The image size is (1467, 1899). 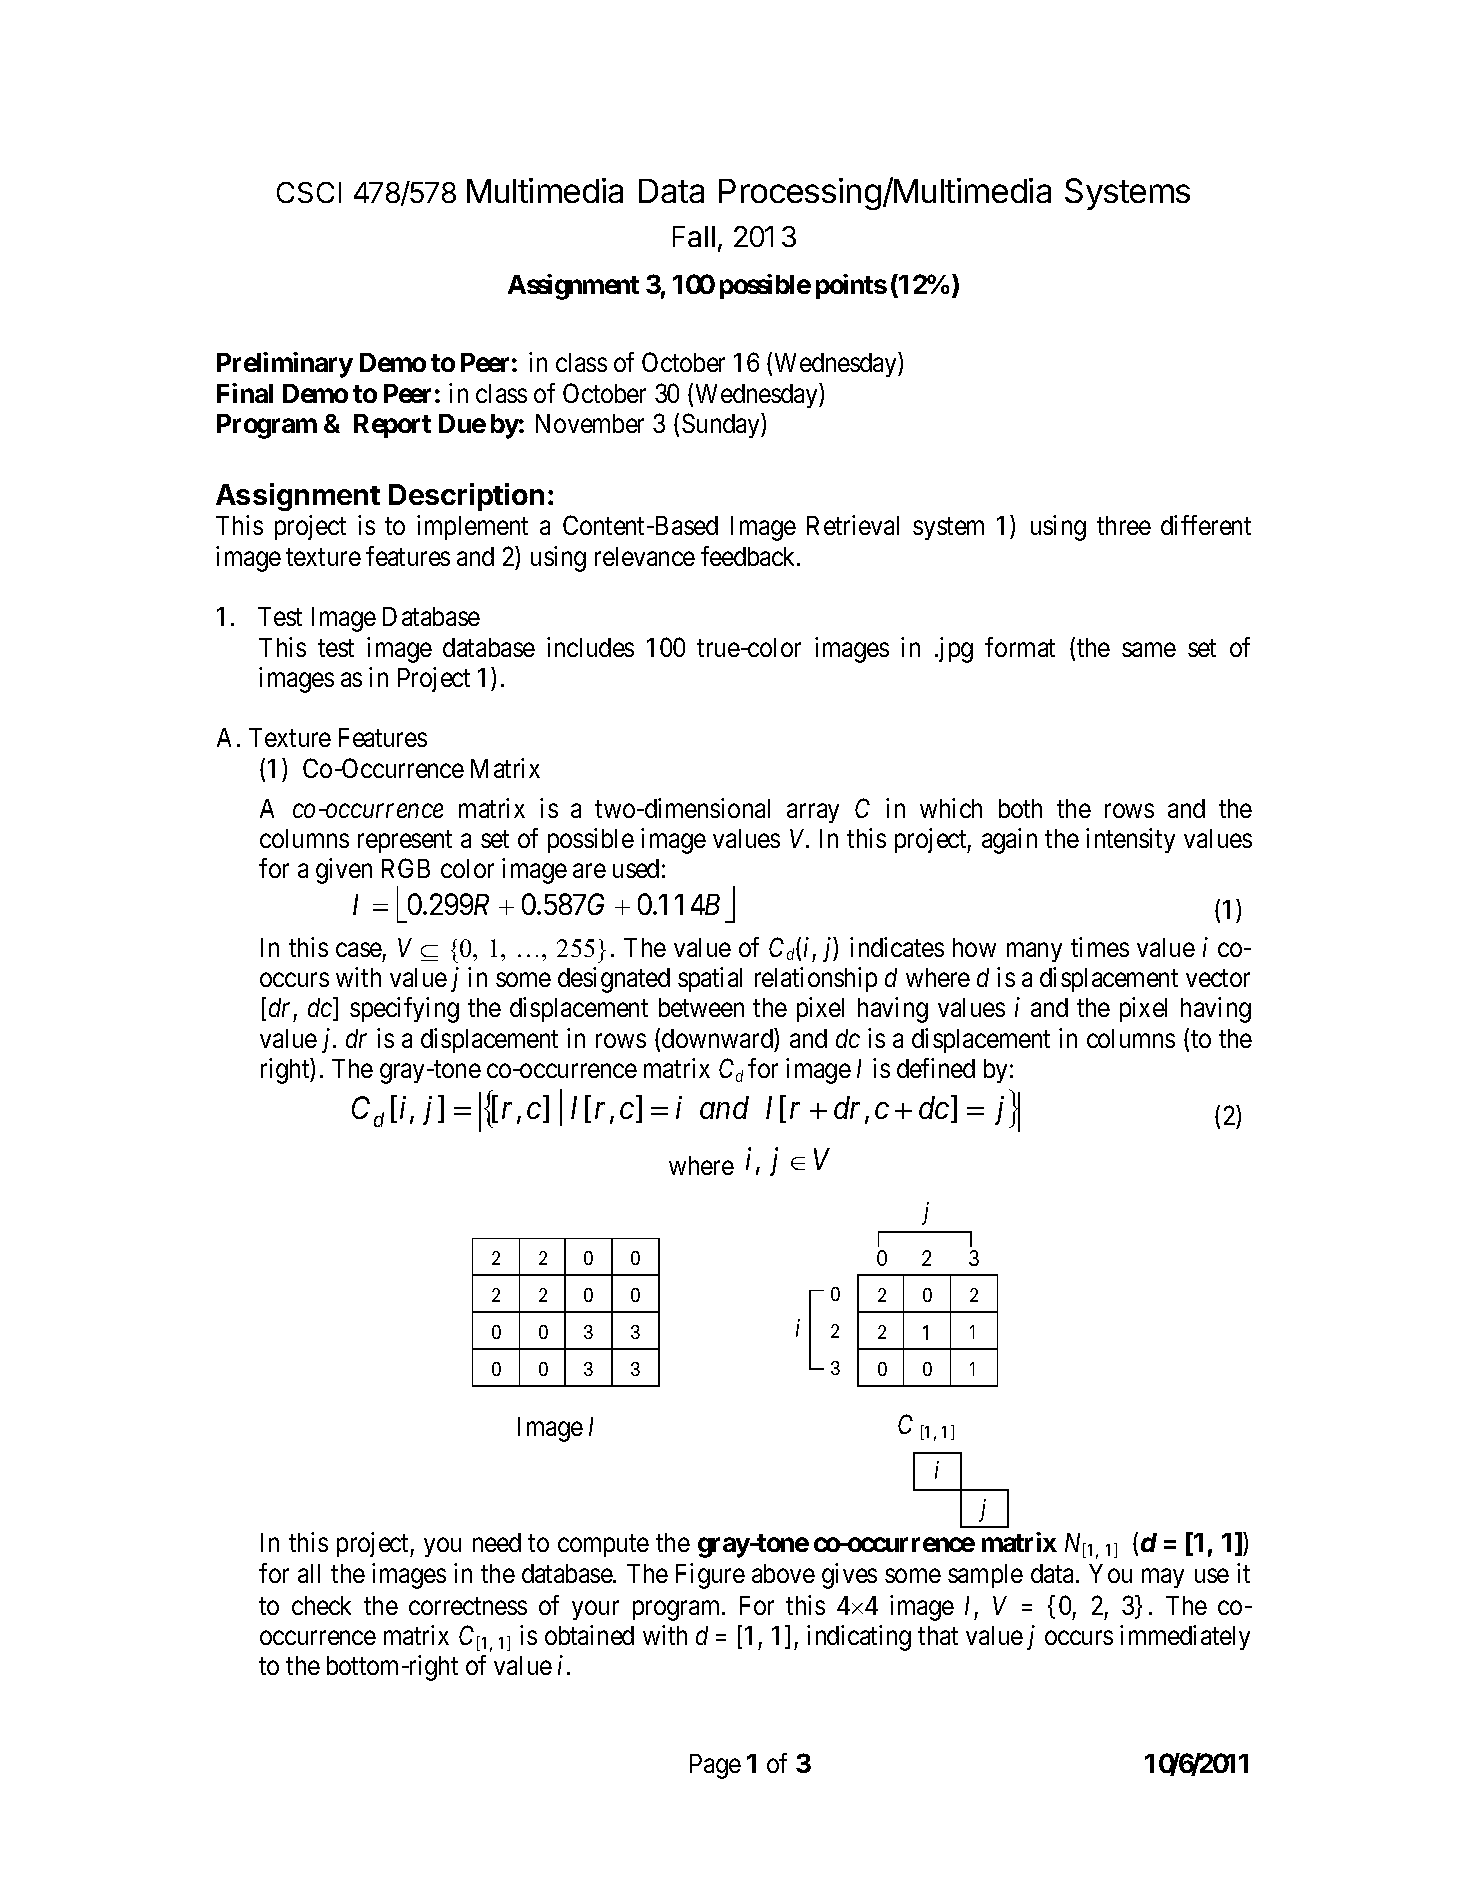 I want to click on need, so click(x=497, y=1542).
